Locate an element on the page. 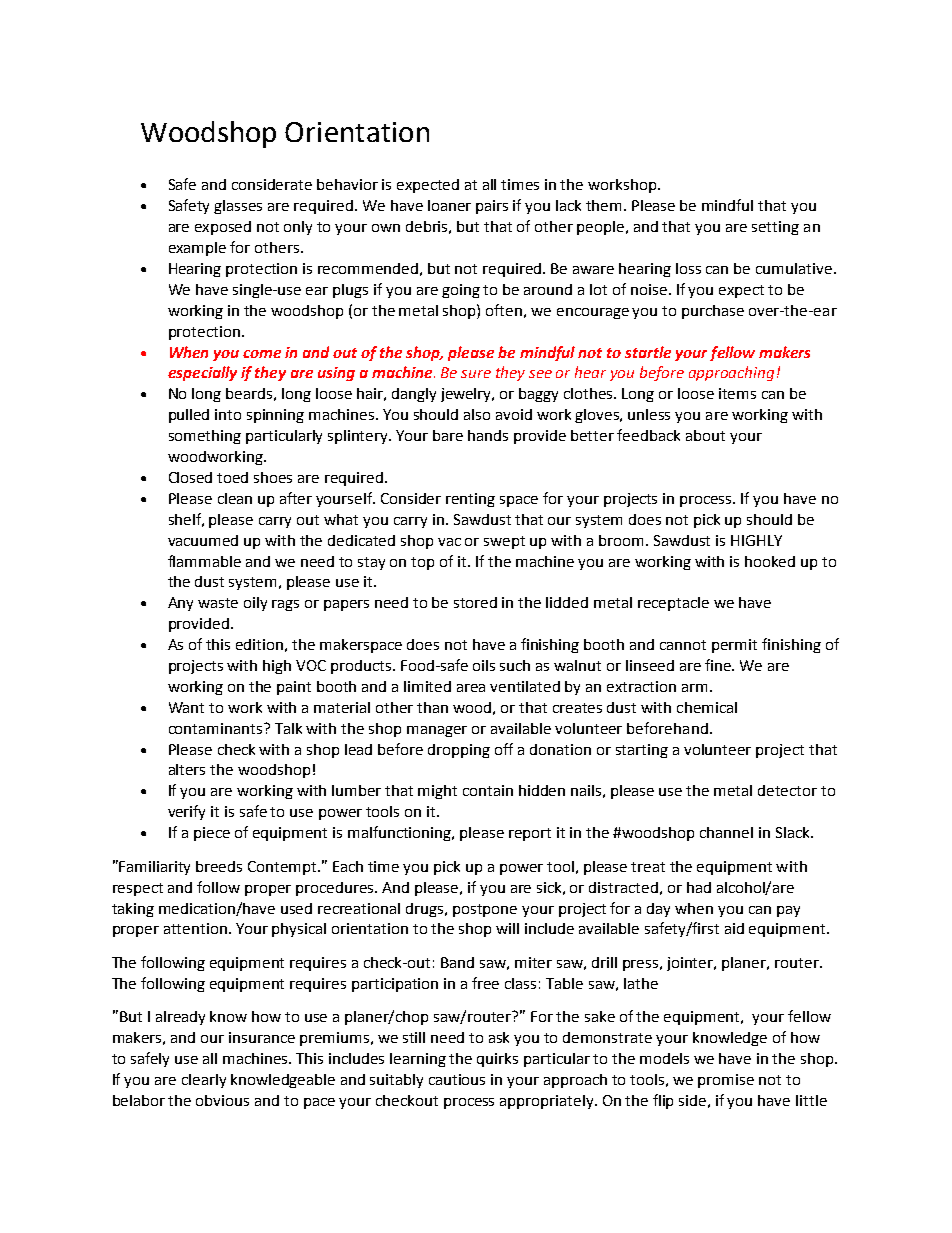 The image size is (952, 1233). pairs is located at coordinates (492, 207).
